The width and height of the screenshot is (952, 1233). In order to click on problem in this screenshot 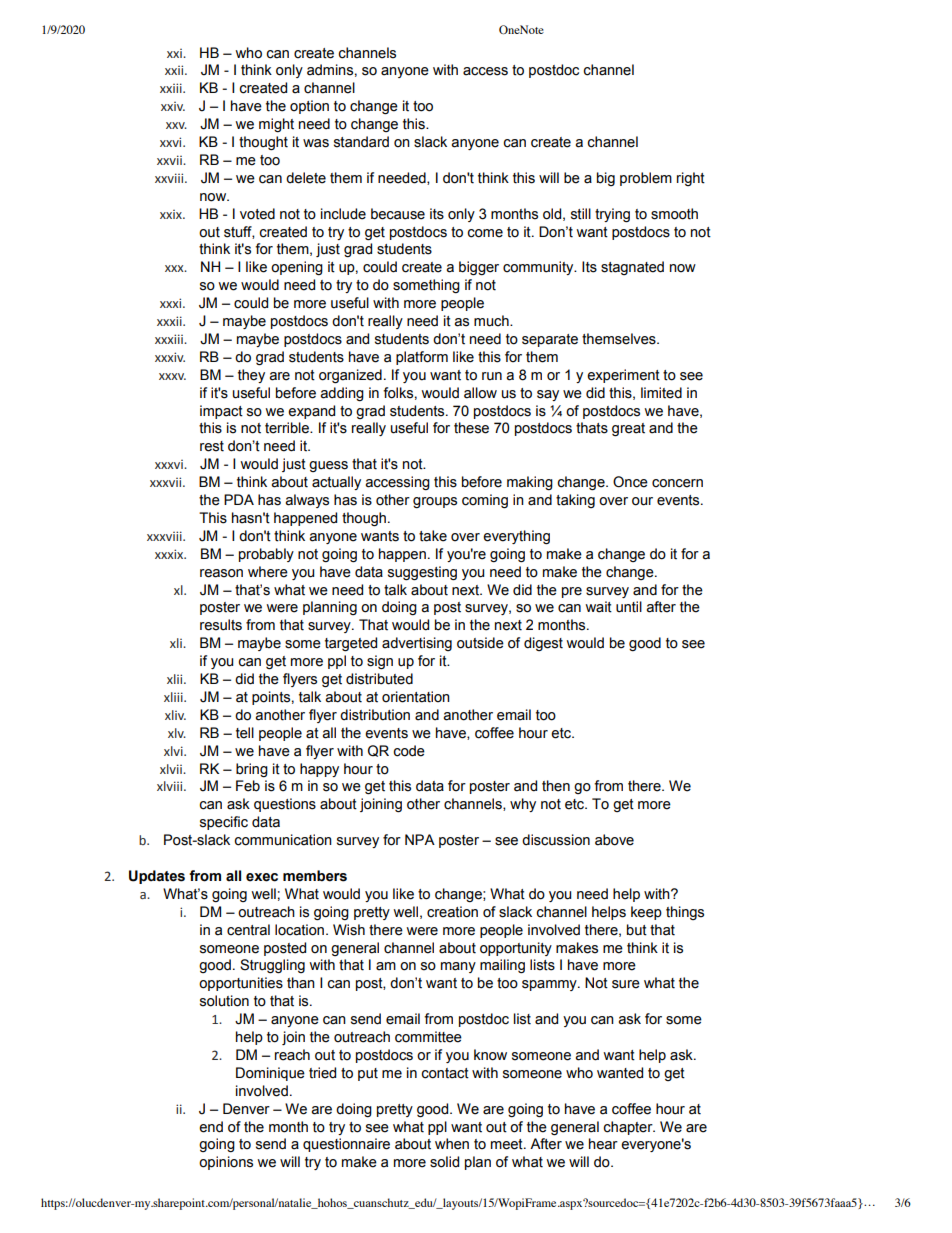, I will do `click(646, 179)`.
